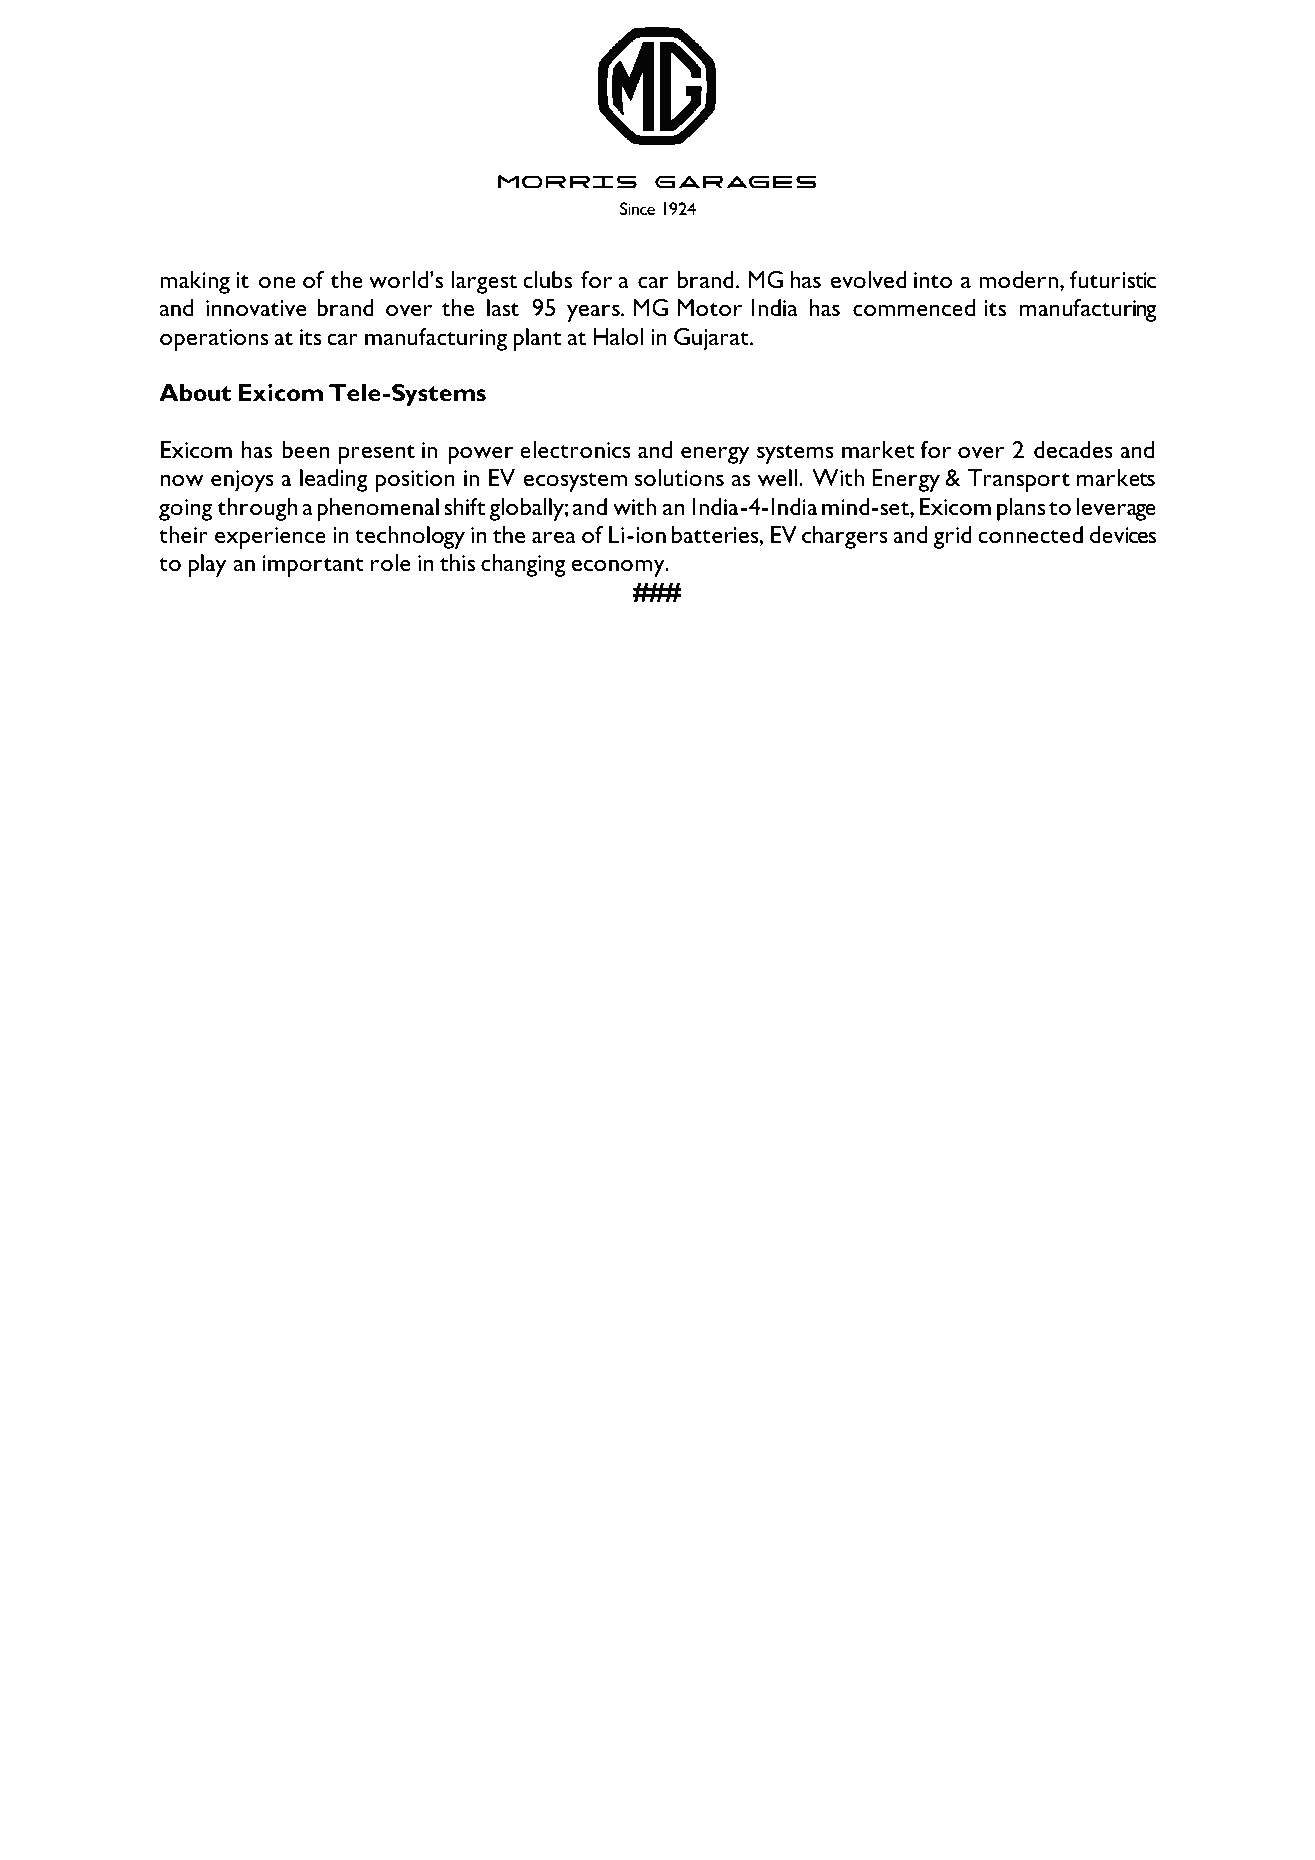 This page has height=1860, width=1315. What do you see at coordinates (334, 480) in the page?
I see `leading` at bounding box center [334, 480].
